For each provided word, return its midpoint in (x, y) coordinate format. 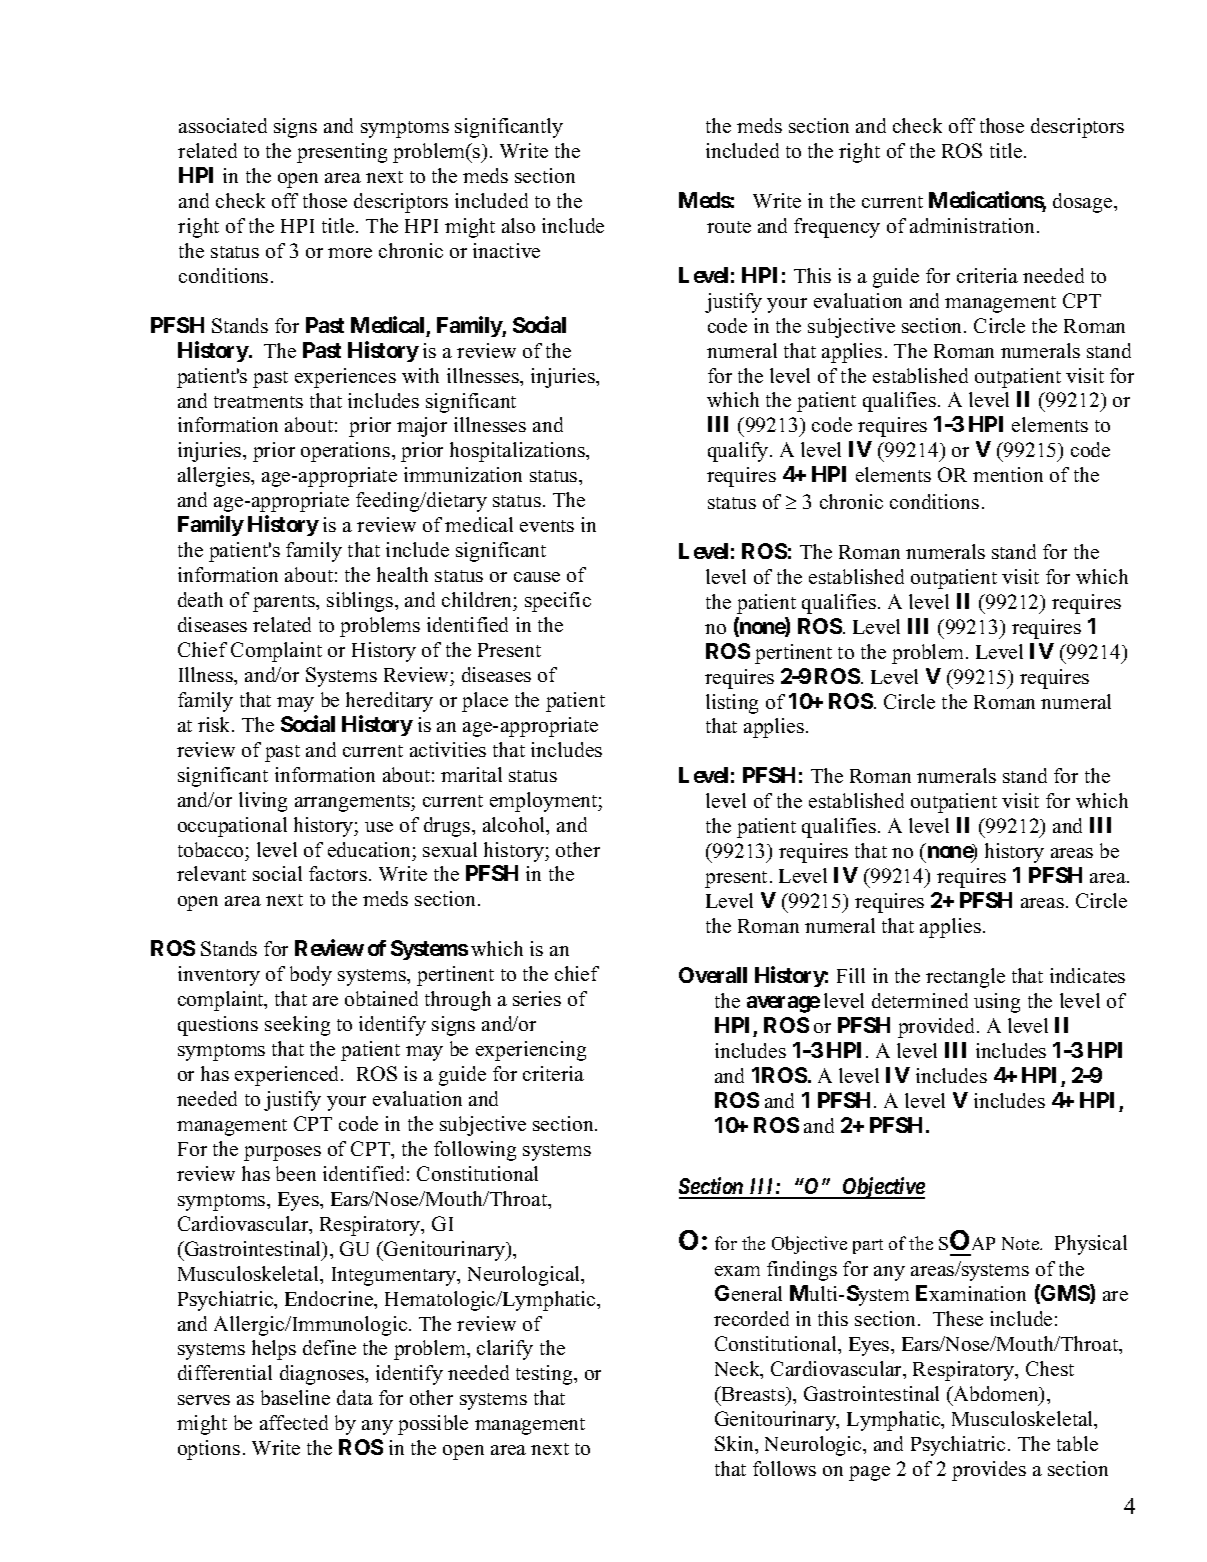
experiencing (531, 1051)
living (263, 802)
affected (294, 1422)
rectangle (965, 978)
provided (938, 1028)
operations (347, 452)
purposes (282, 1153)
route (729, 227)
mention (1008, 474)
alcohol (515, 826)
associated (223, 125)
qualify (739, 452)
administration (972, 225)
